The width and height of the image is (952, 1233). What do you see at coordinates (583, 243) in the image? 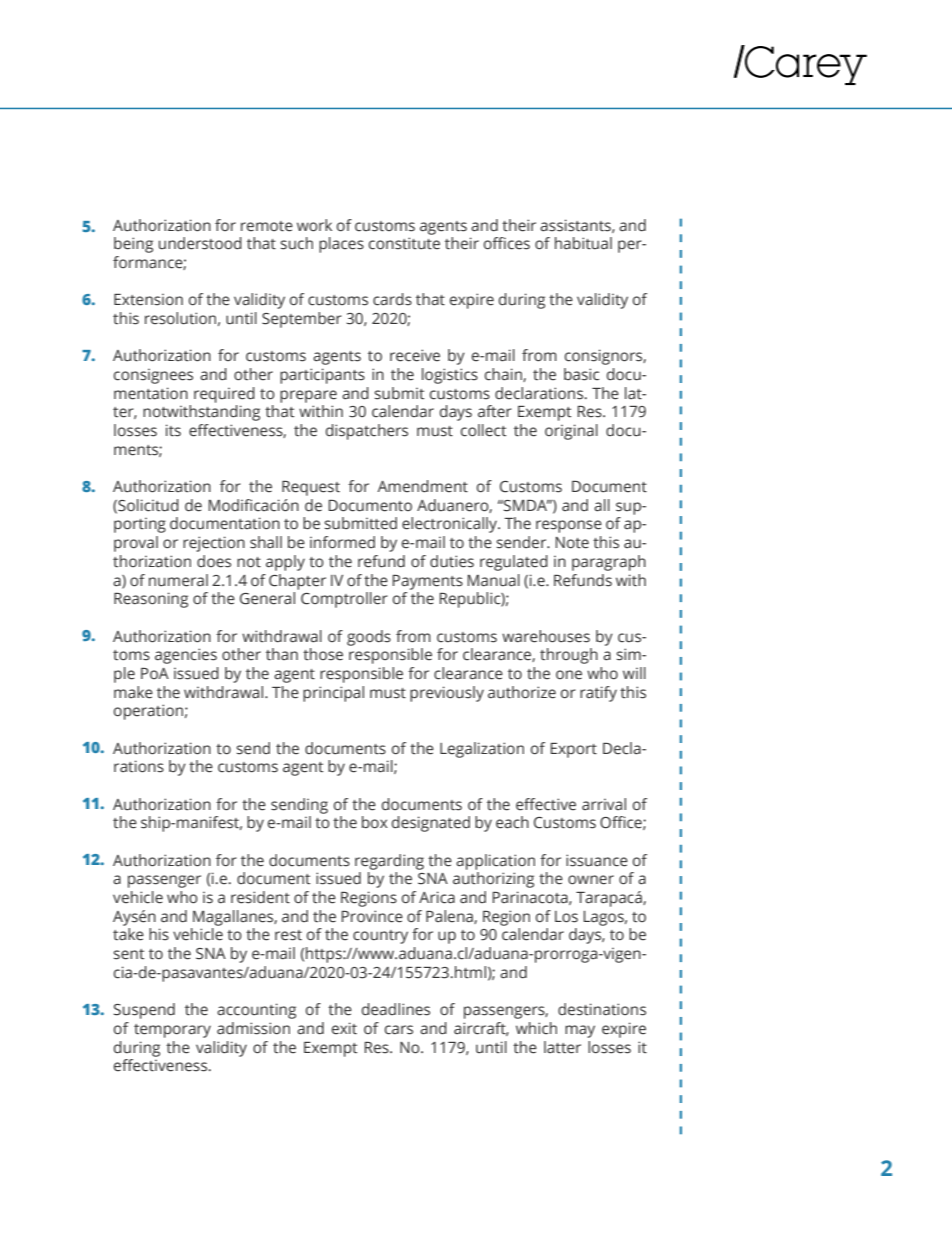
I see `habitual` at bounding box center [583, 243].
